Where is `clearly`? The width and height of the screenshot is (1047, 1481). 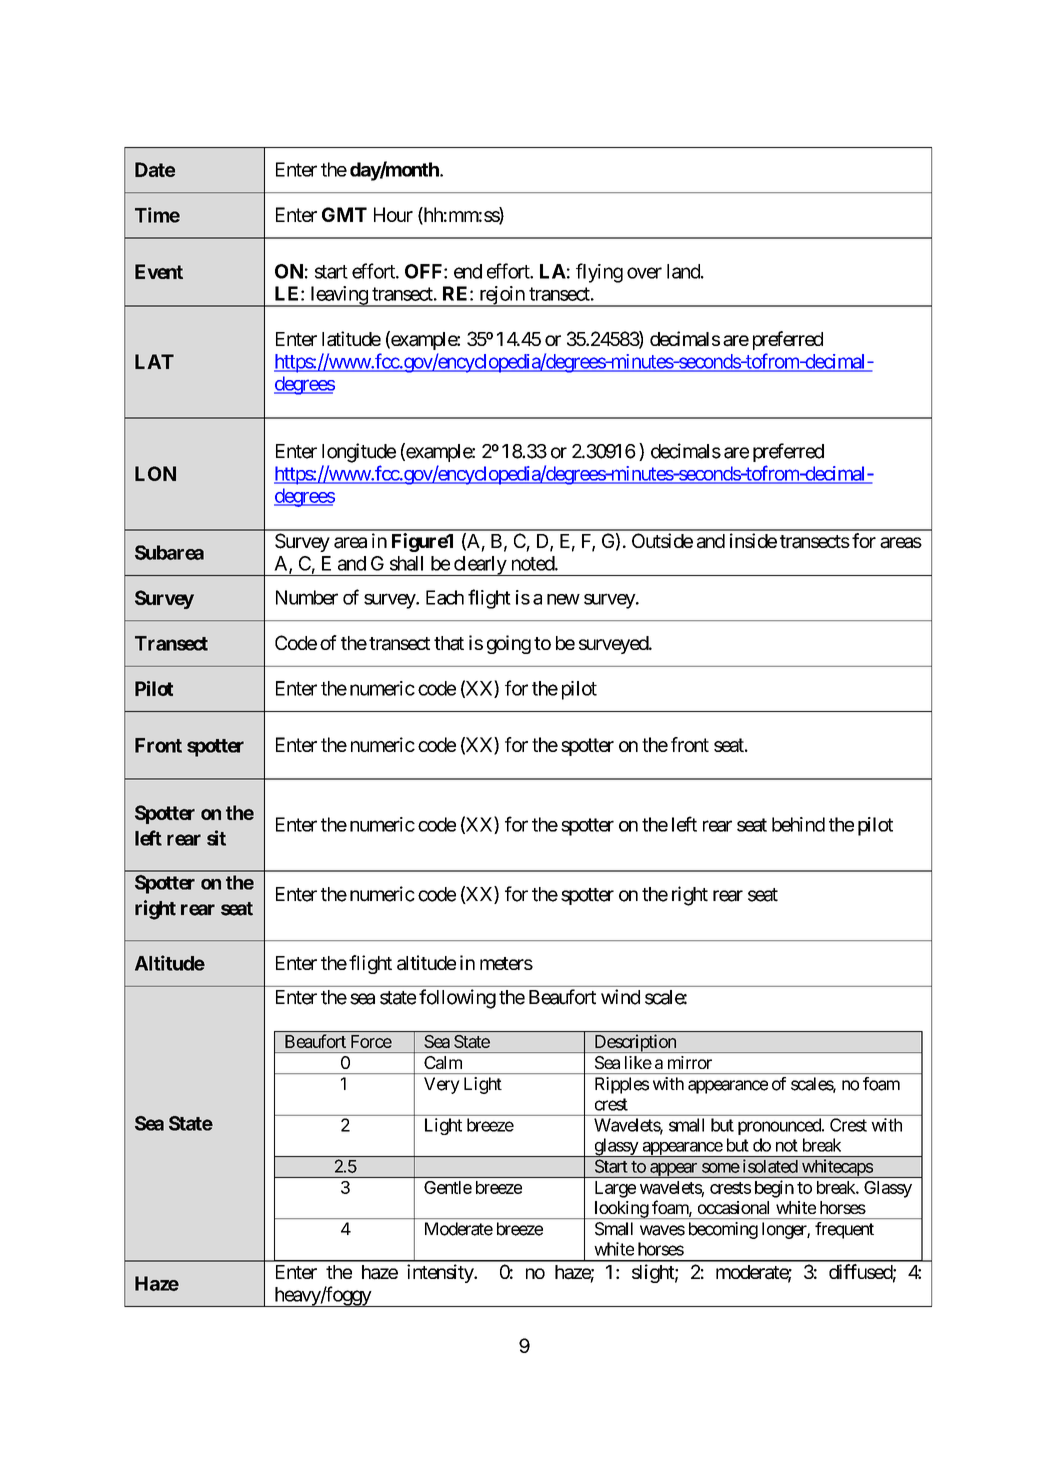
clearly is located at coordinates (479, 566).
